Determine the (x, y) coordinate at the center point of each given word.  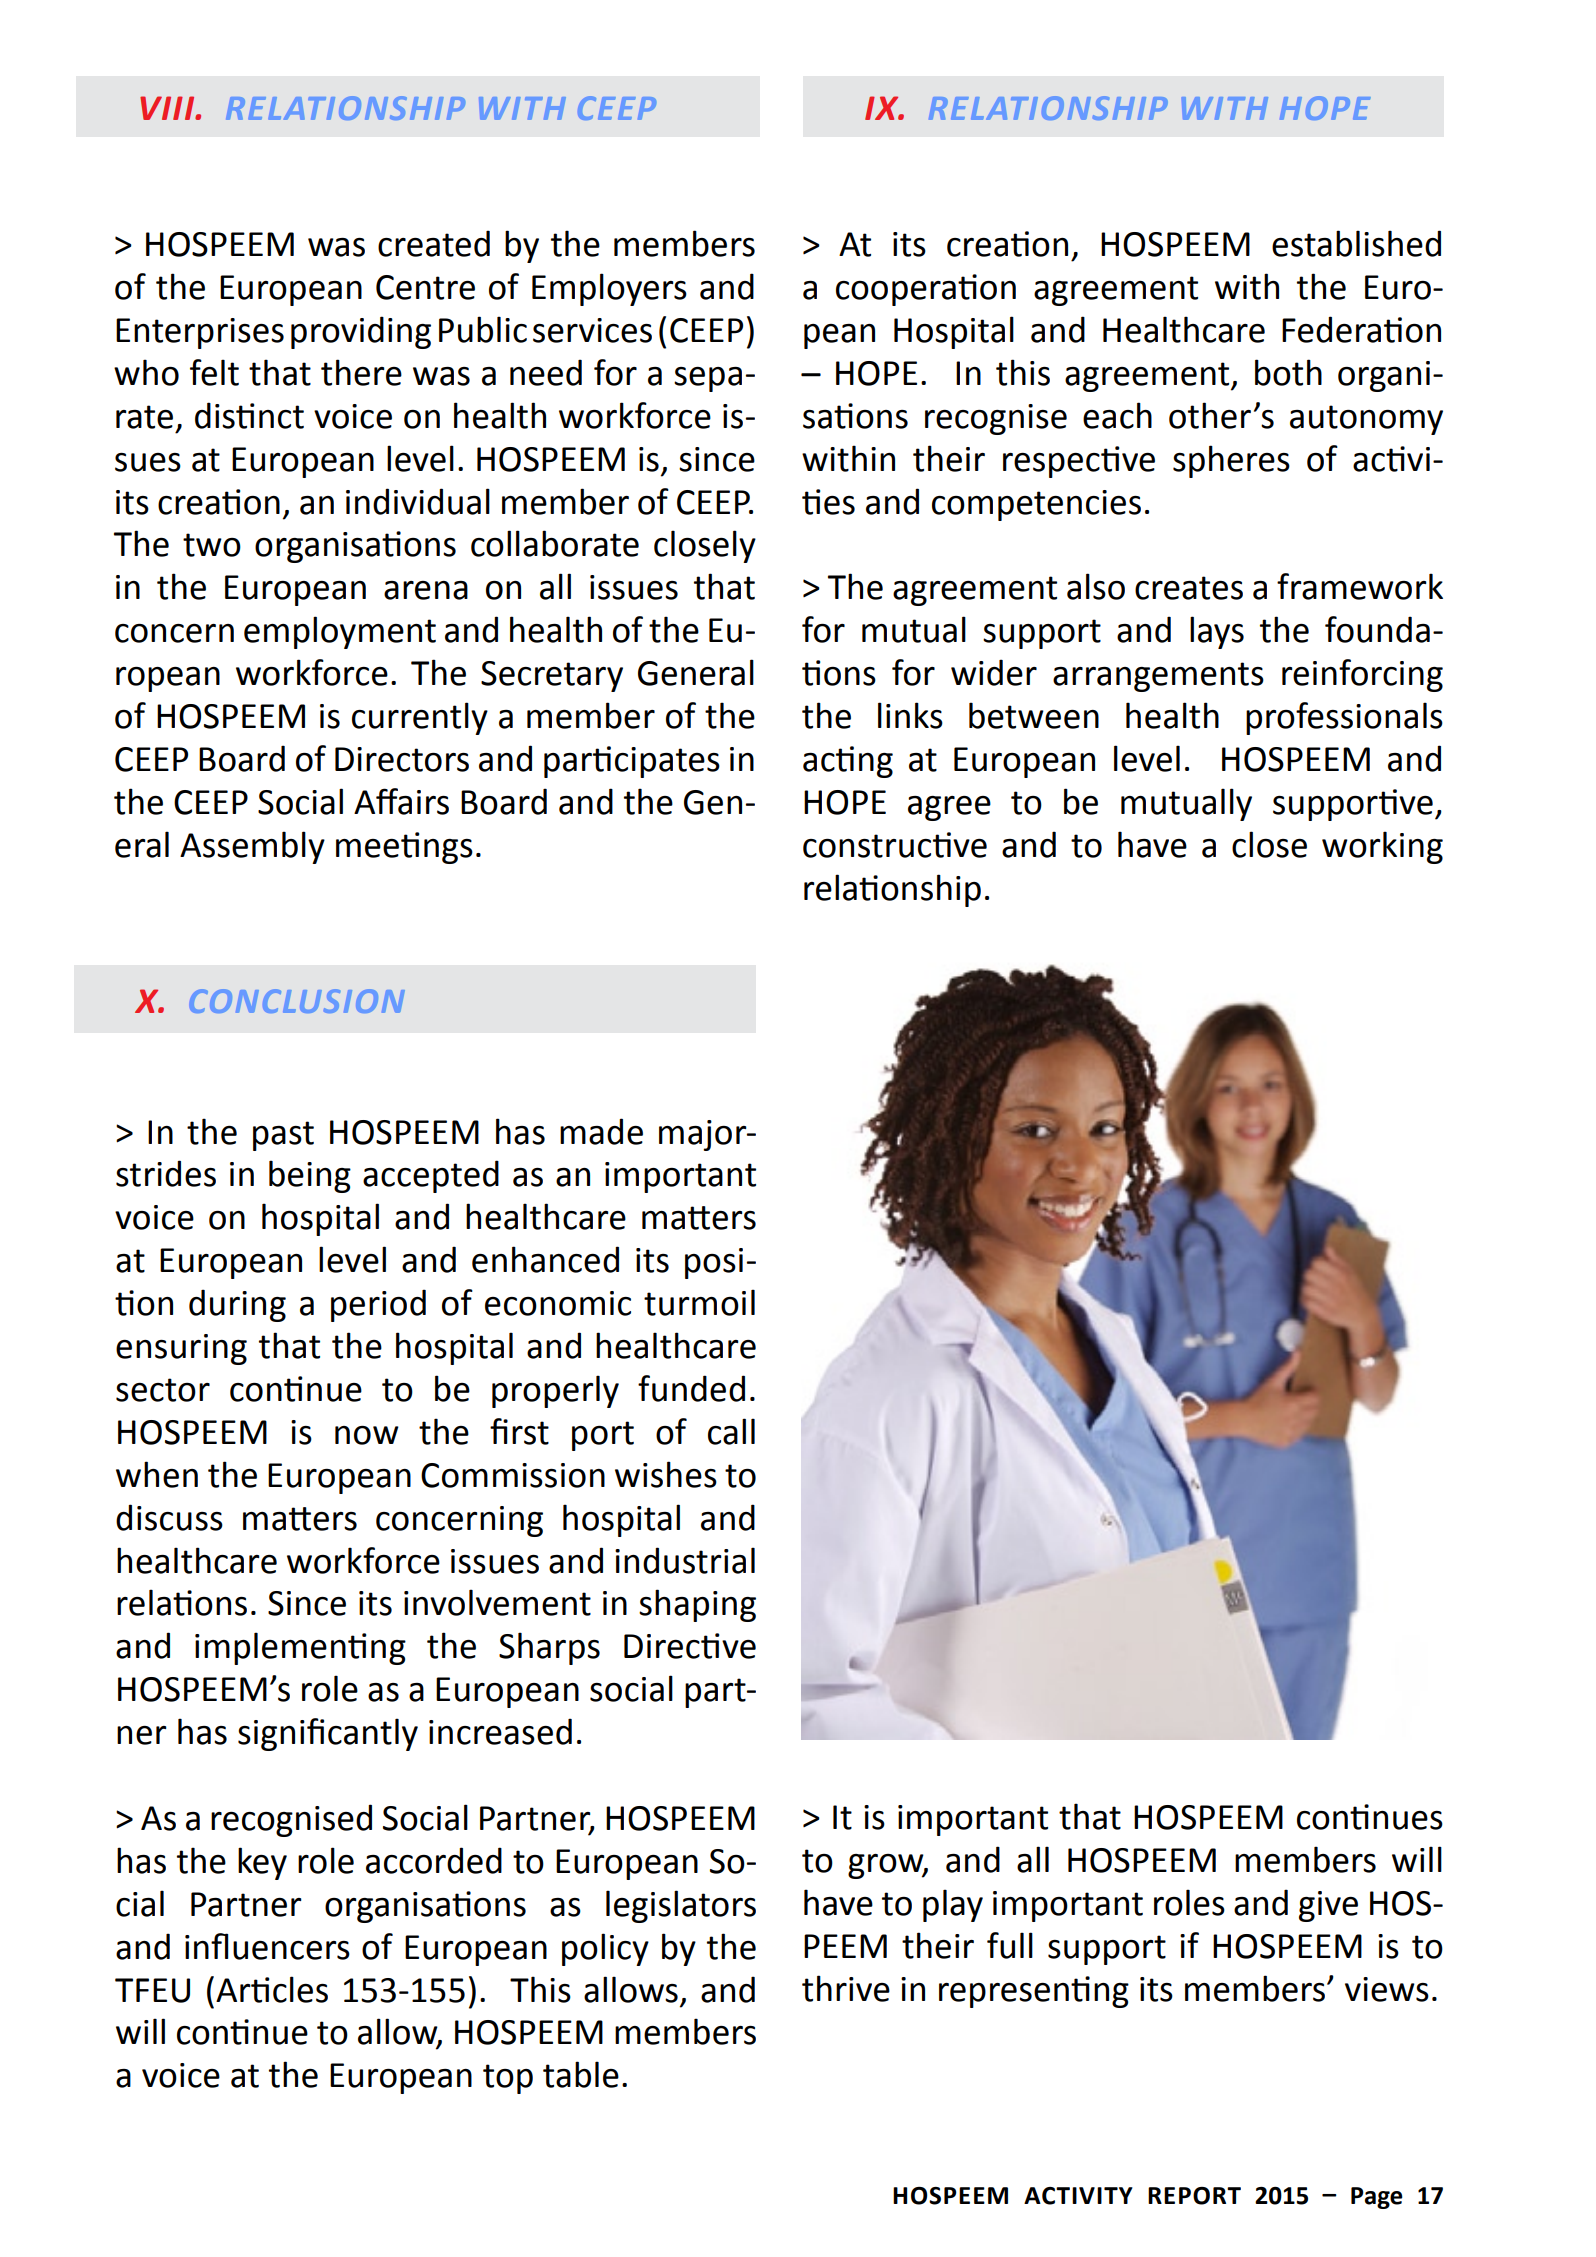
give (1328, 1906)
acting (848, 762)
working (1382, 847)
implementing (300, 1648)
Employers (609, 289)
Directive (690, 1646)
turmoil (699, 1302)
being (310, 1176)
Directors (402, 759)
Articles (272, 1989)
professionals (1344, 718)
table (581, 2074)
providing (361, 332)
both (1288, 372)
